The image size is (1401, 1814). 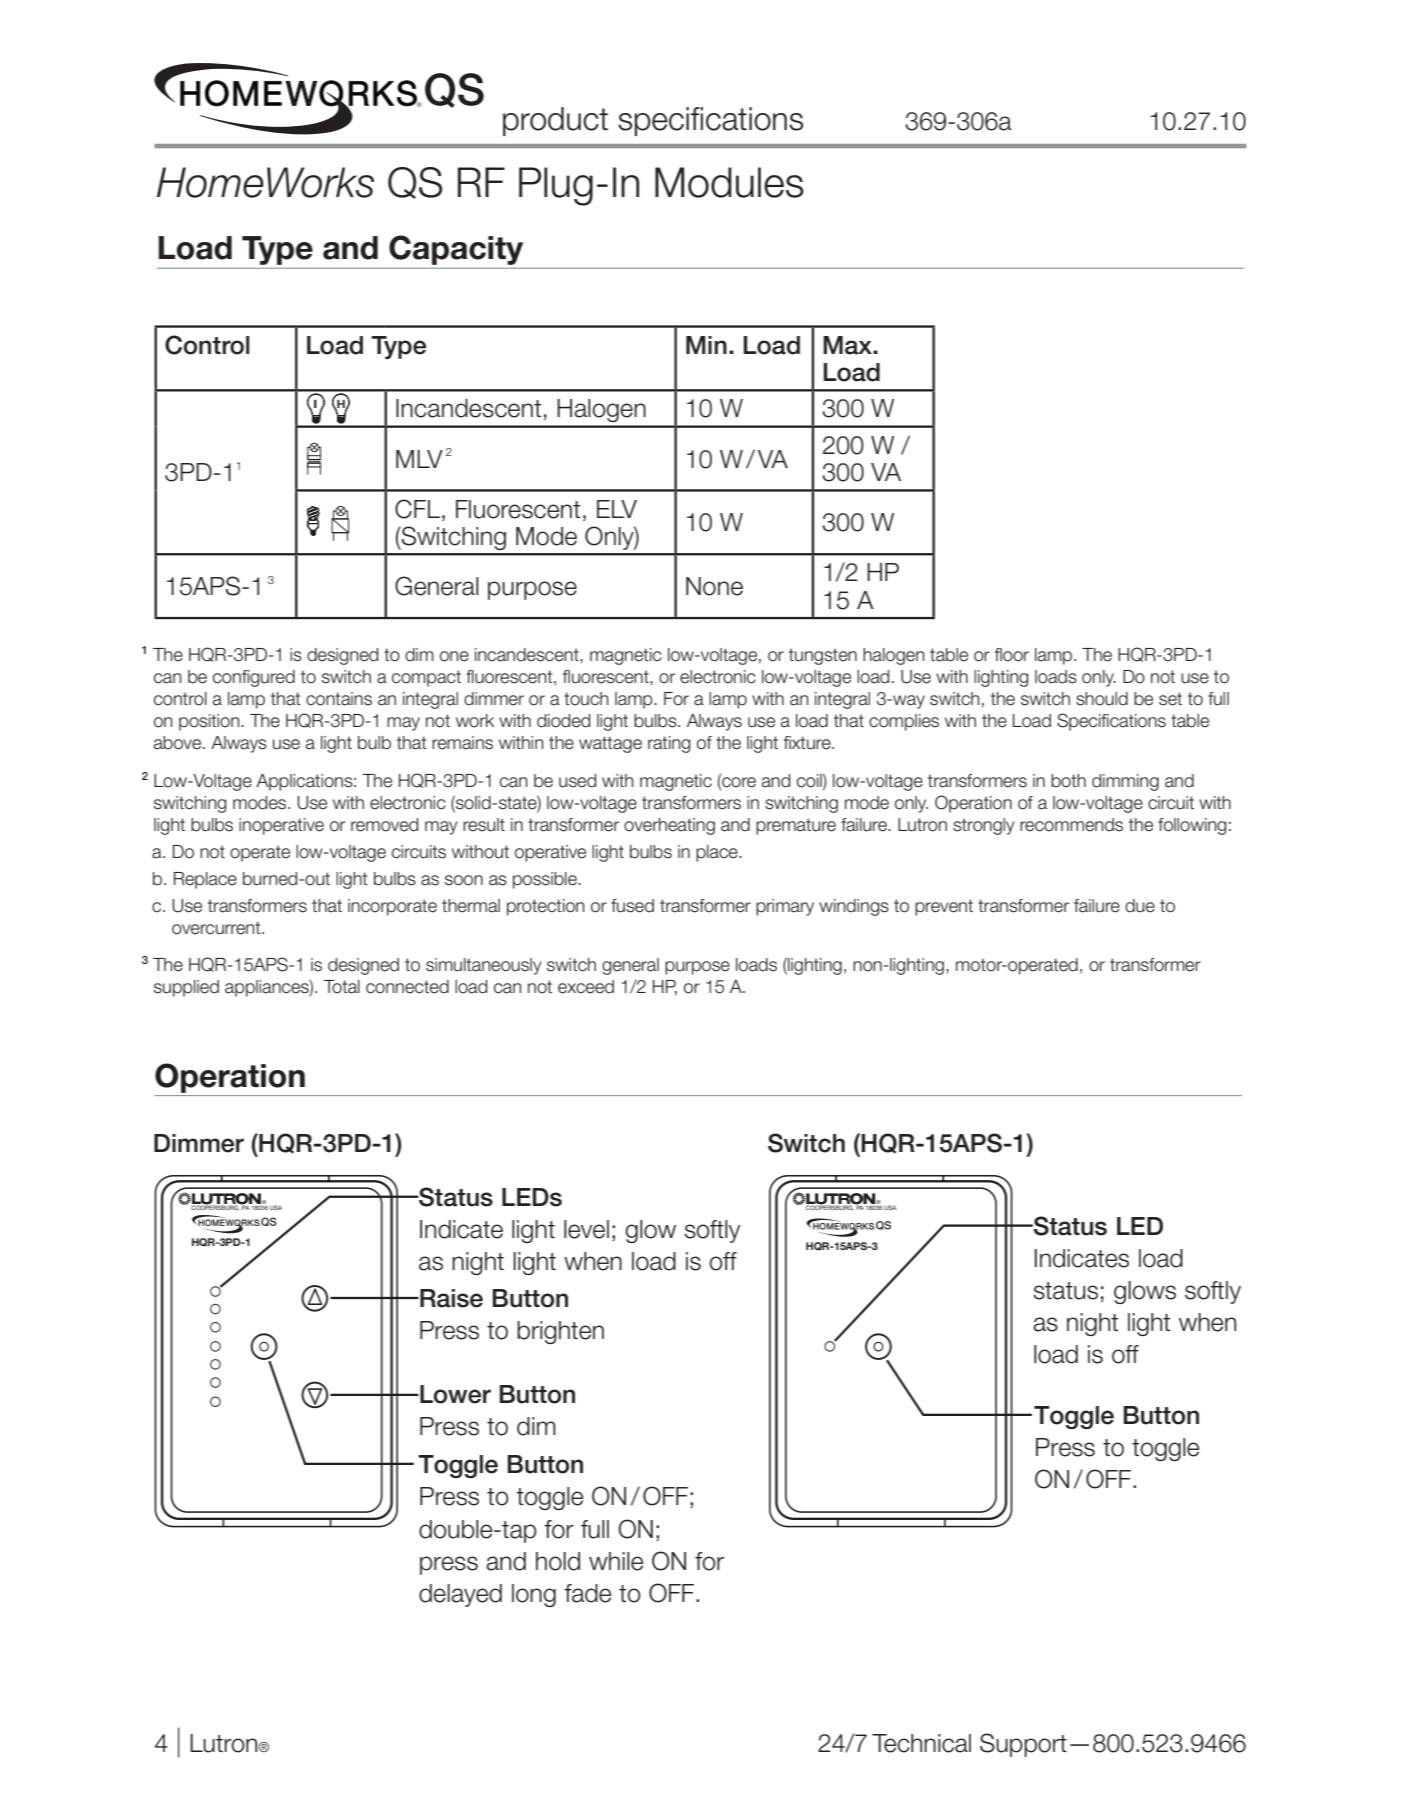 What do you see at coordinates (456, 250) in the page?
I see `Capacity` at bounding box center [456, 250].
